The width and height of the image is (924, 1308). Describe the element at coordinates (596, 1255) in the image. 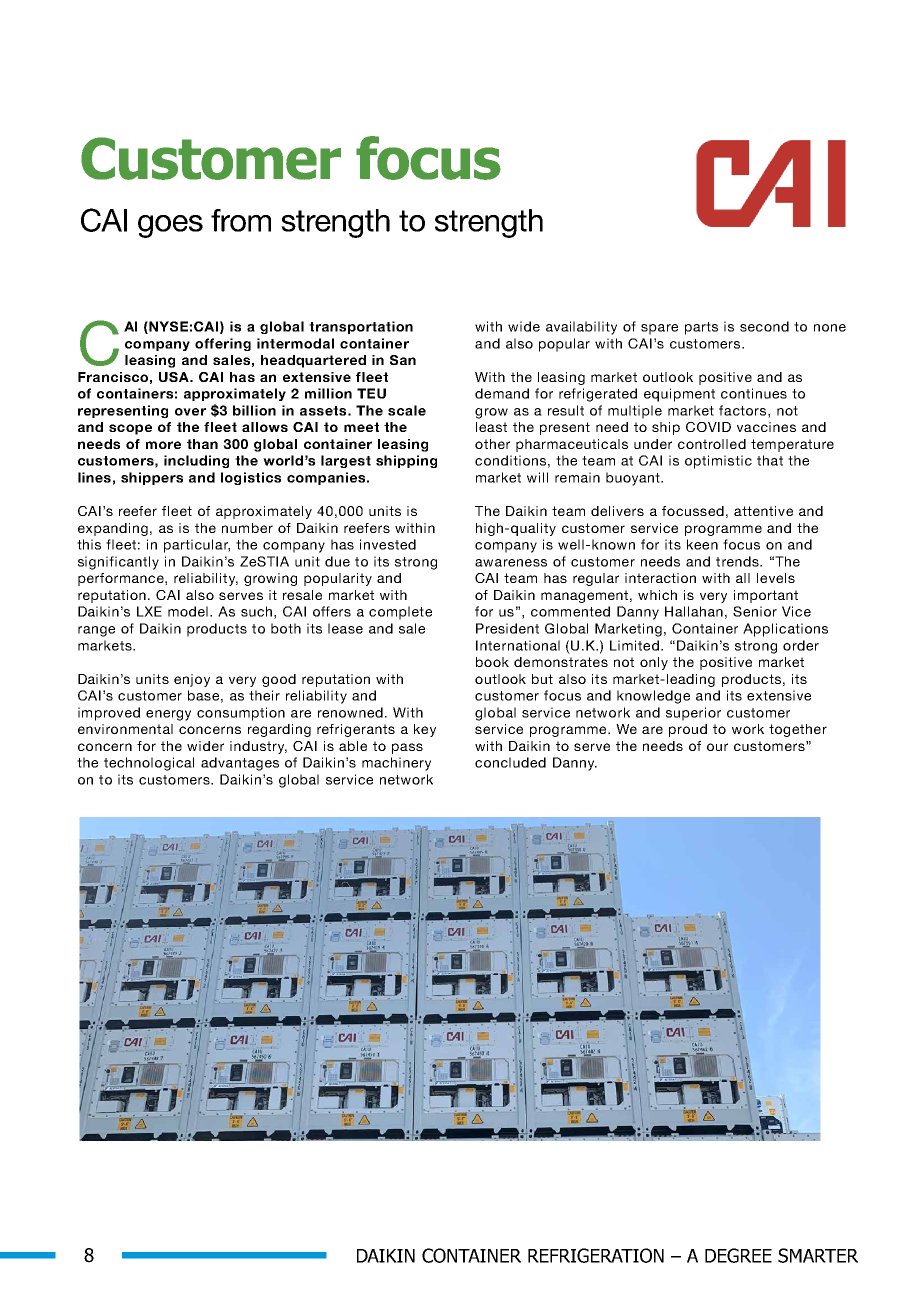

I see `REFRIGERATION` at that location.
